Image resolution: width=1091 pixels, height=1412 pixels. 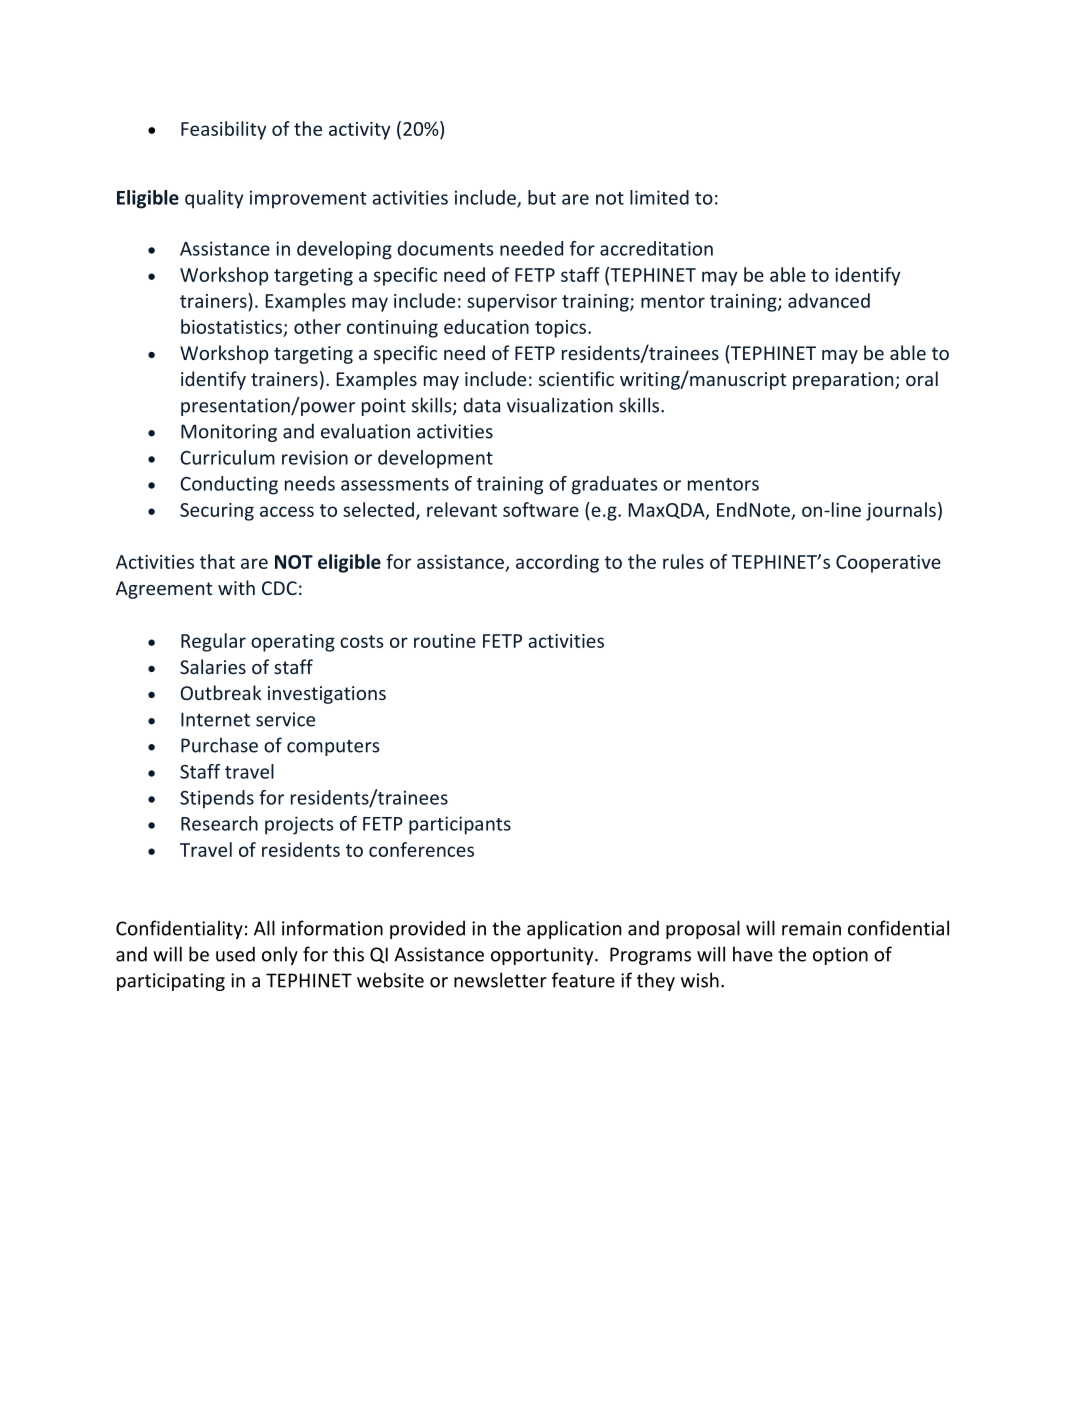 What do you see at coordinates (229, 433) in the image?
I see `Monitoring` at bounding box center [229, 433].
